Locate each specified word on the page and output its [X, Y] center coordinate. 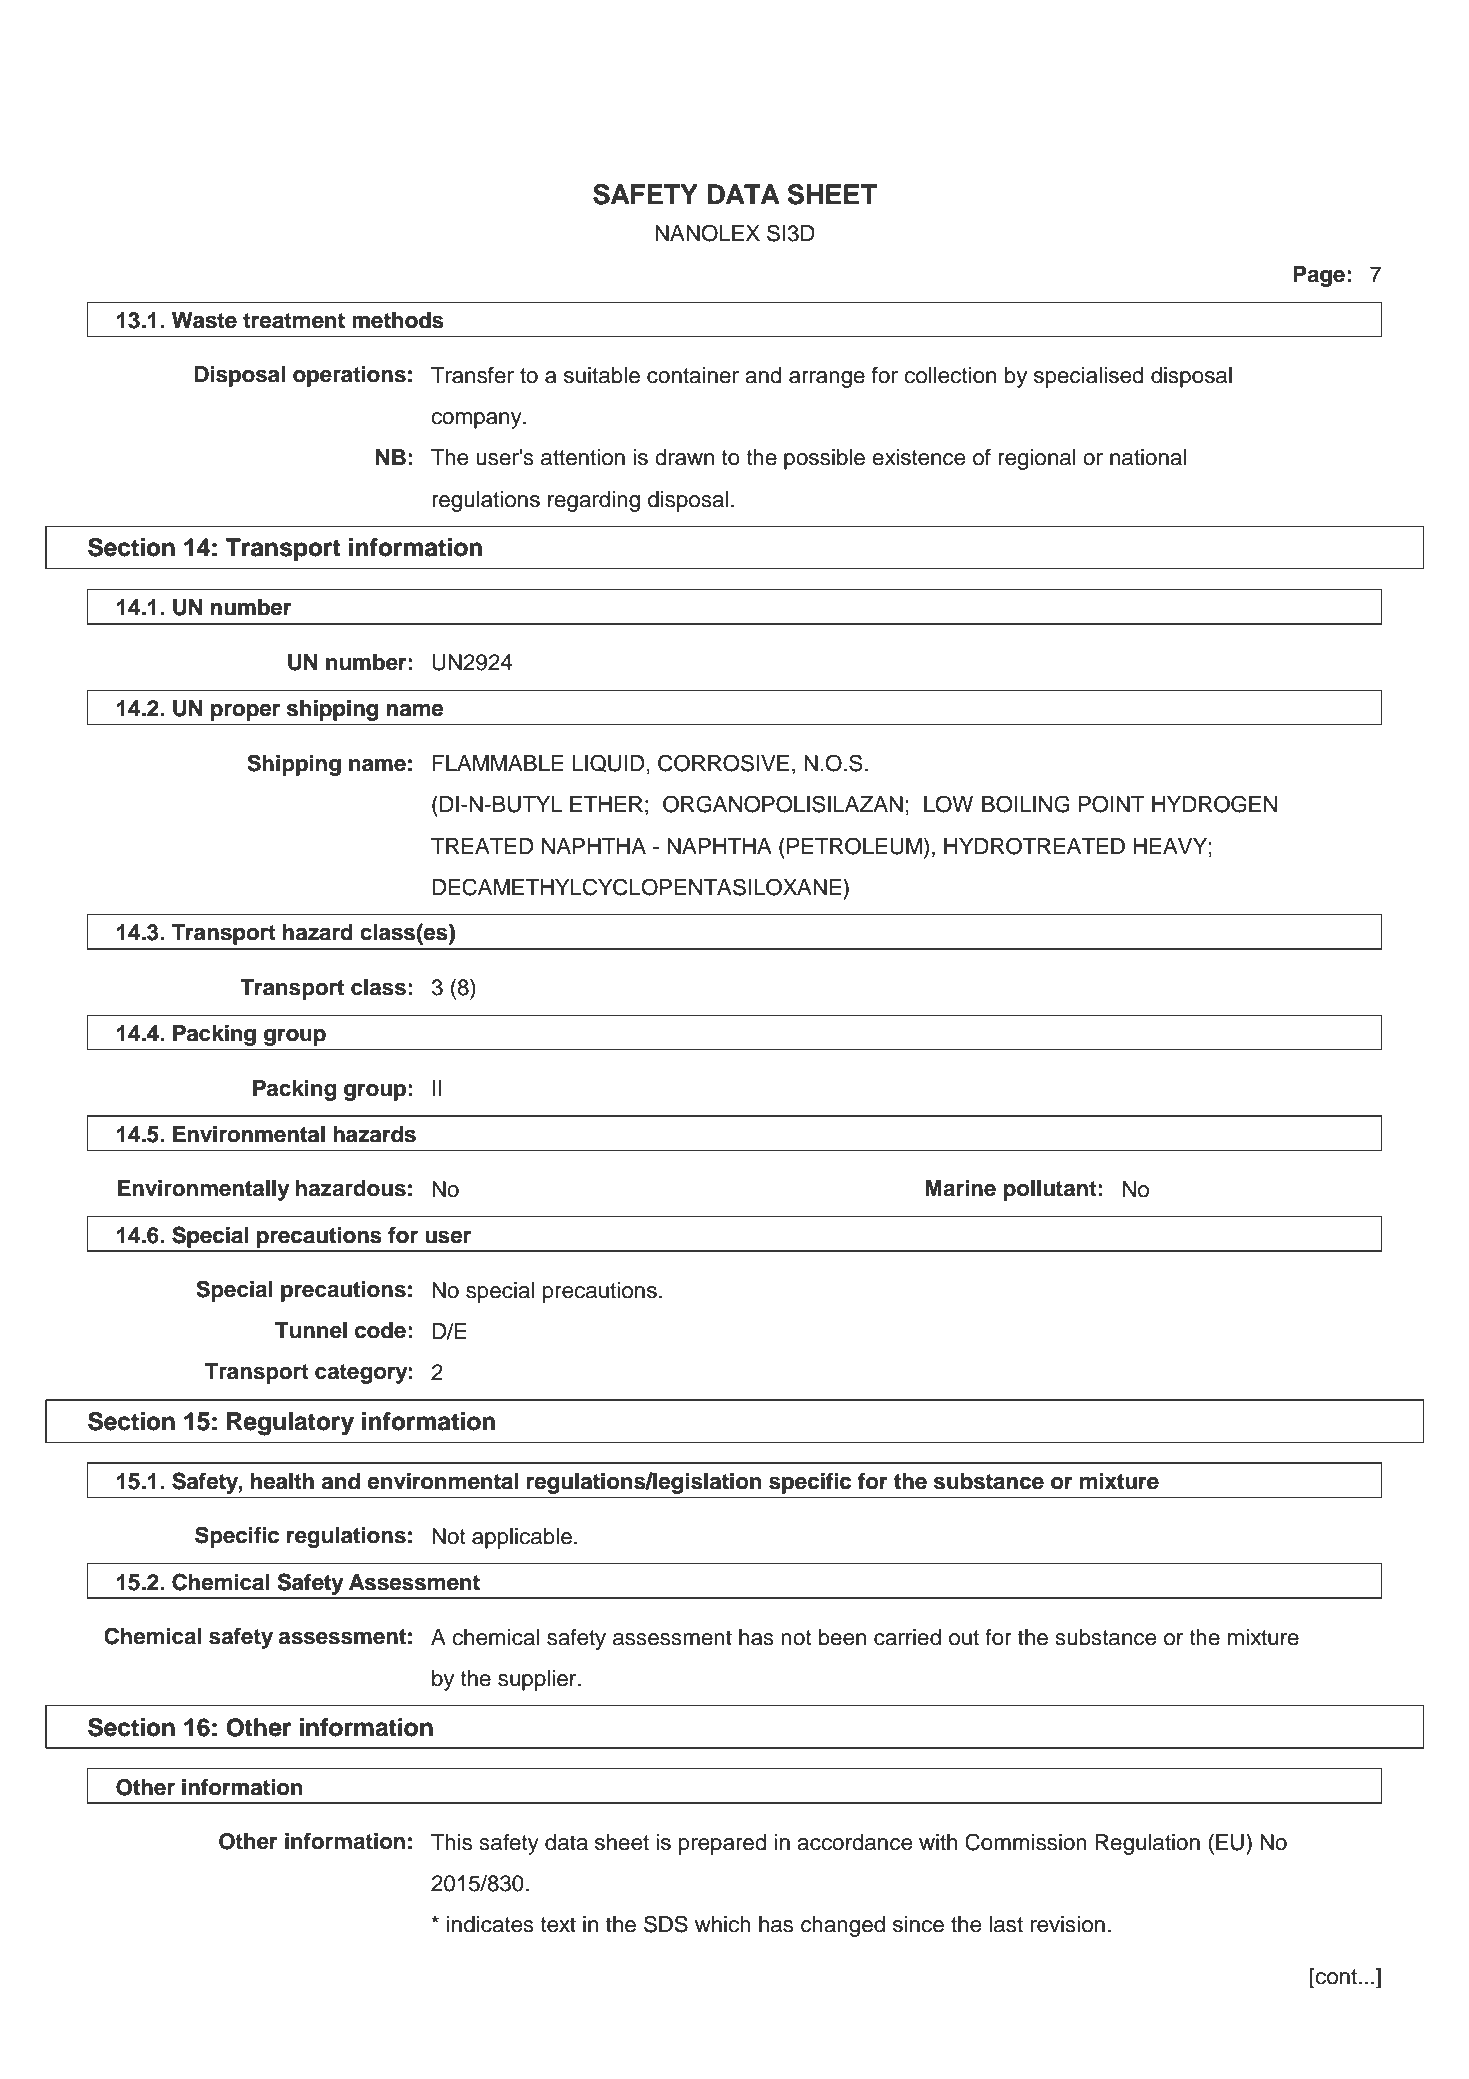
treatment [294, 321]
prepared [723, 1844]
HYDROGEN [1214, 804]
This [451, 1842]
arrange [827, 379]
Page [1319, 276]
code [380, 1330]
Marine [960, 1188]
